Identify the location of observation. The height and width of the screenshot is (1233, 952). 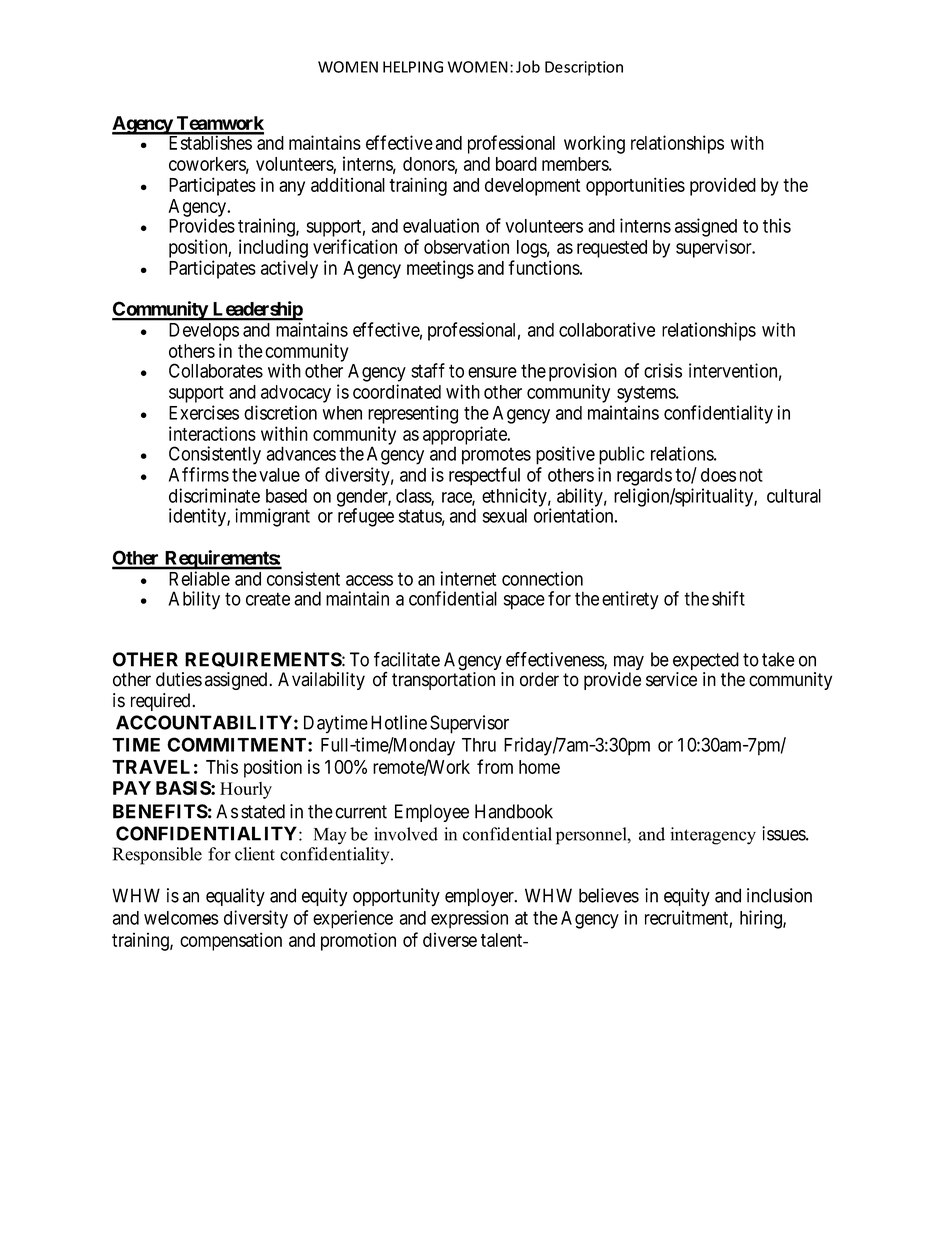
(466, 246).
